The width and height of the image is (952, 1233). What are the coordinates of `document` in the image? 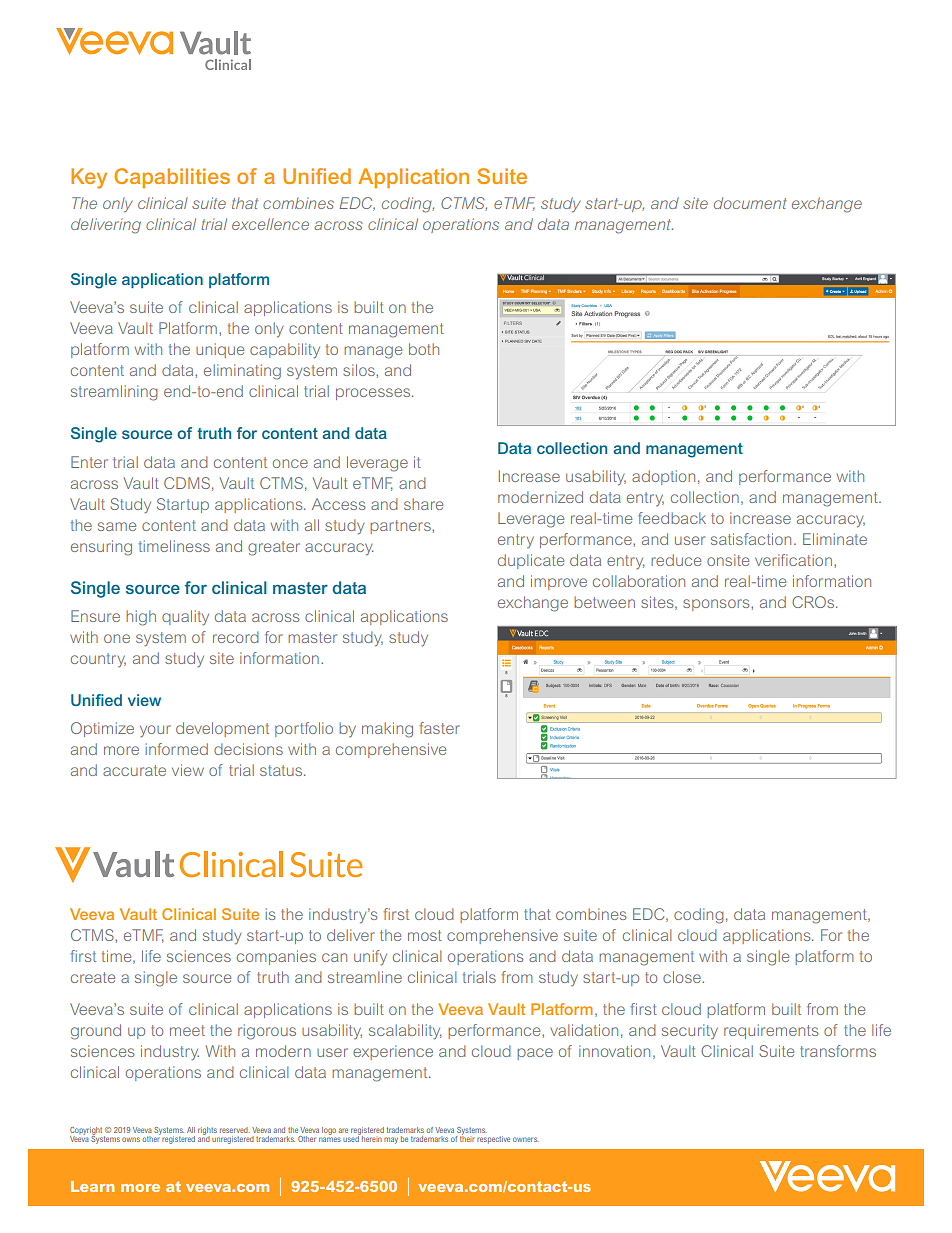 It's located at (750, 203).
